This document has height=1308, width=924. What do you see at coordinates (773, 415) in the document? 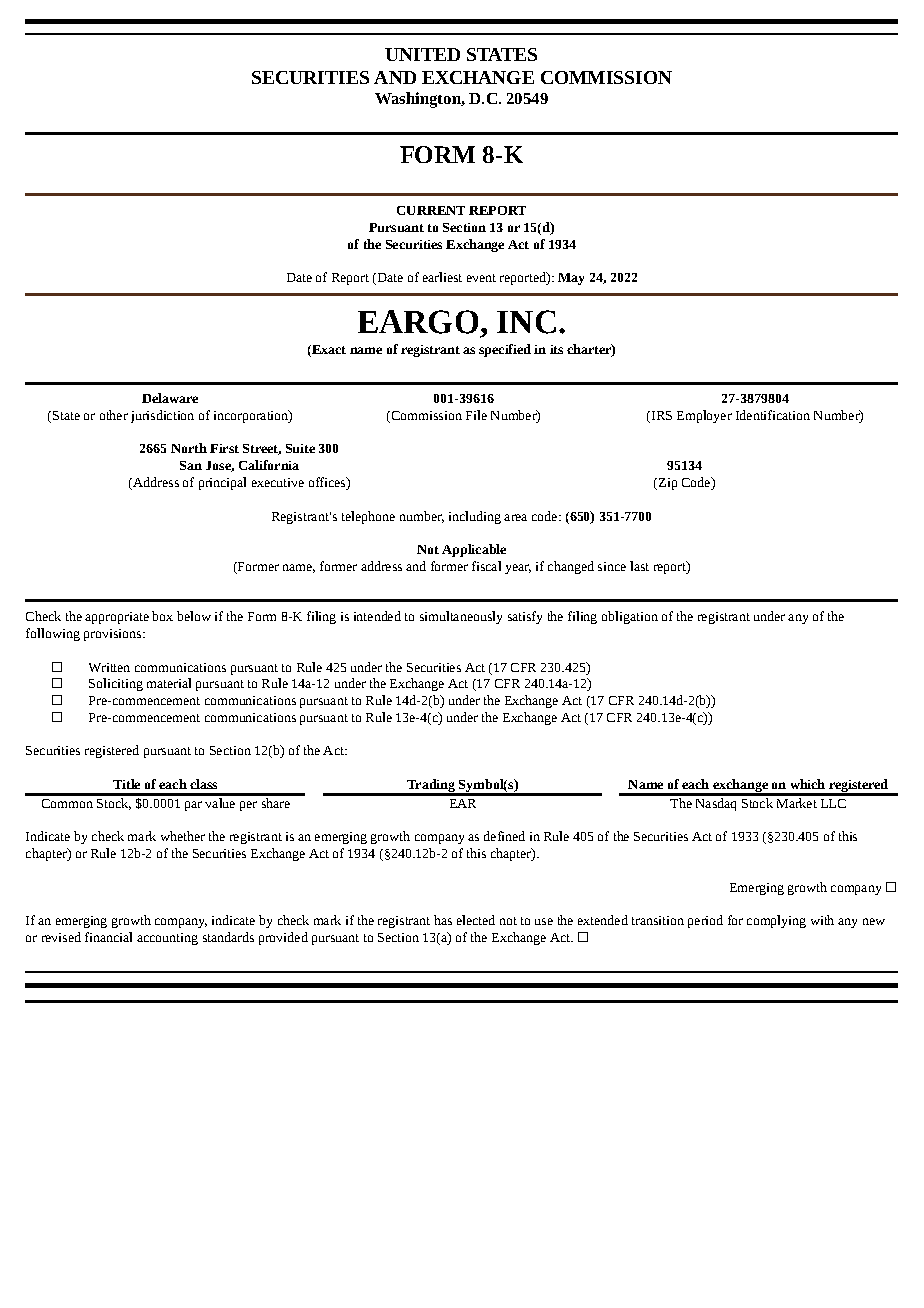
I see `Identification` at bounding box center [773, 415].
